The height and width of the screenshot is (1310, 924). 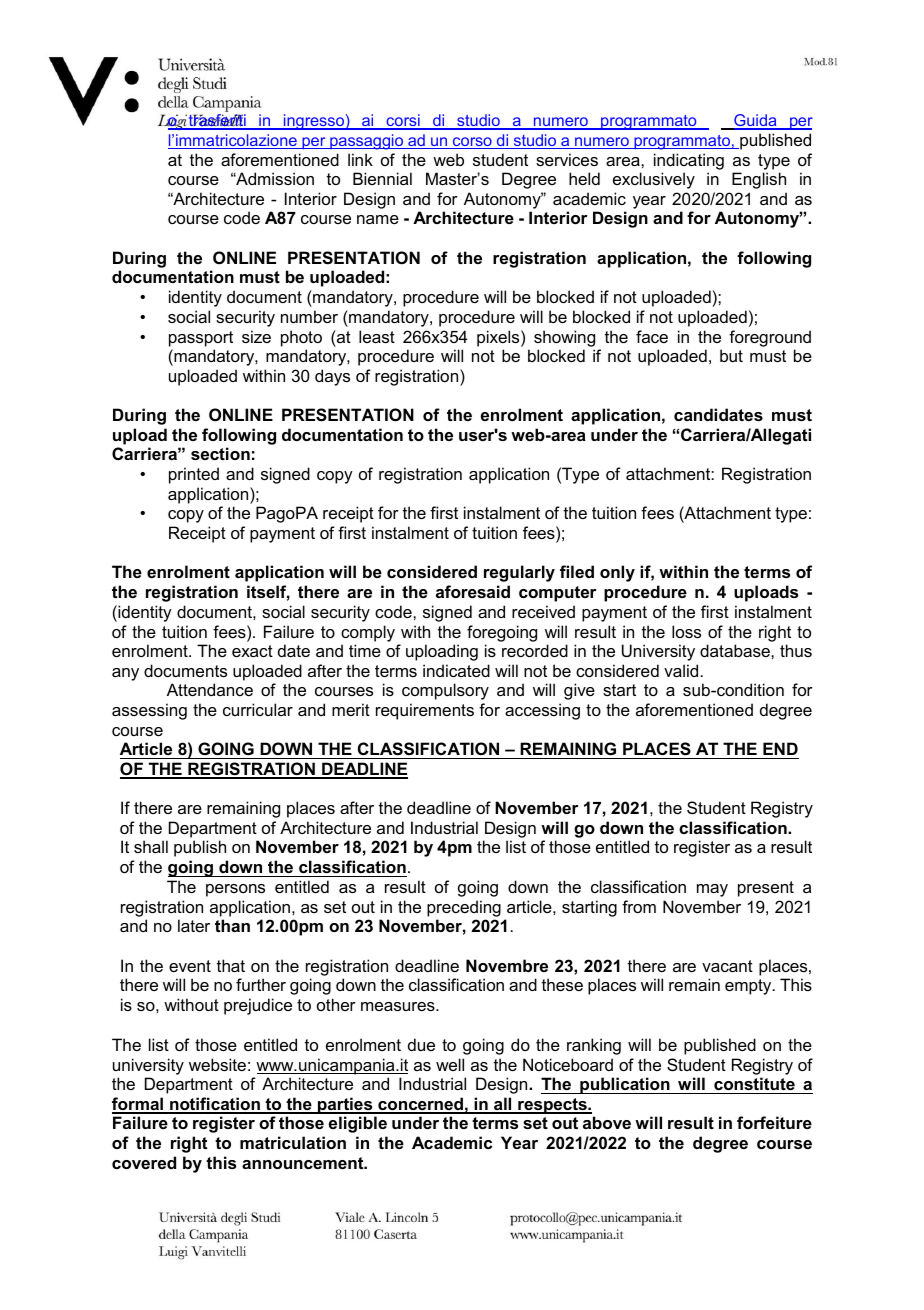 I want to click on shall, so click(x=151, y=846).
